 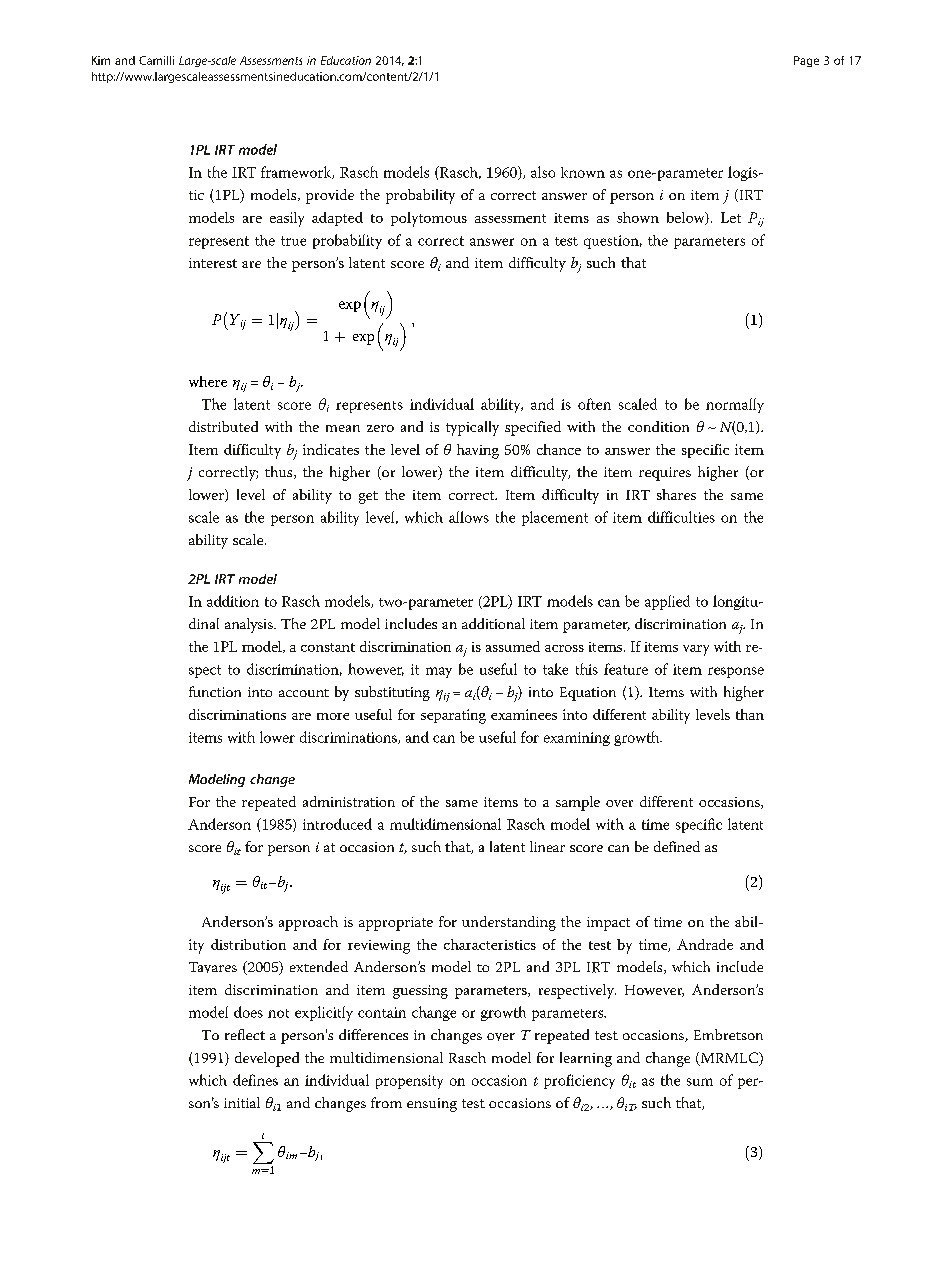 What do you see at coordinates (543, 172) in the image?
I see `also` at bounding box center [543, 172].
